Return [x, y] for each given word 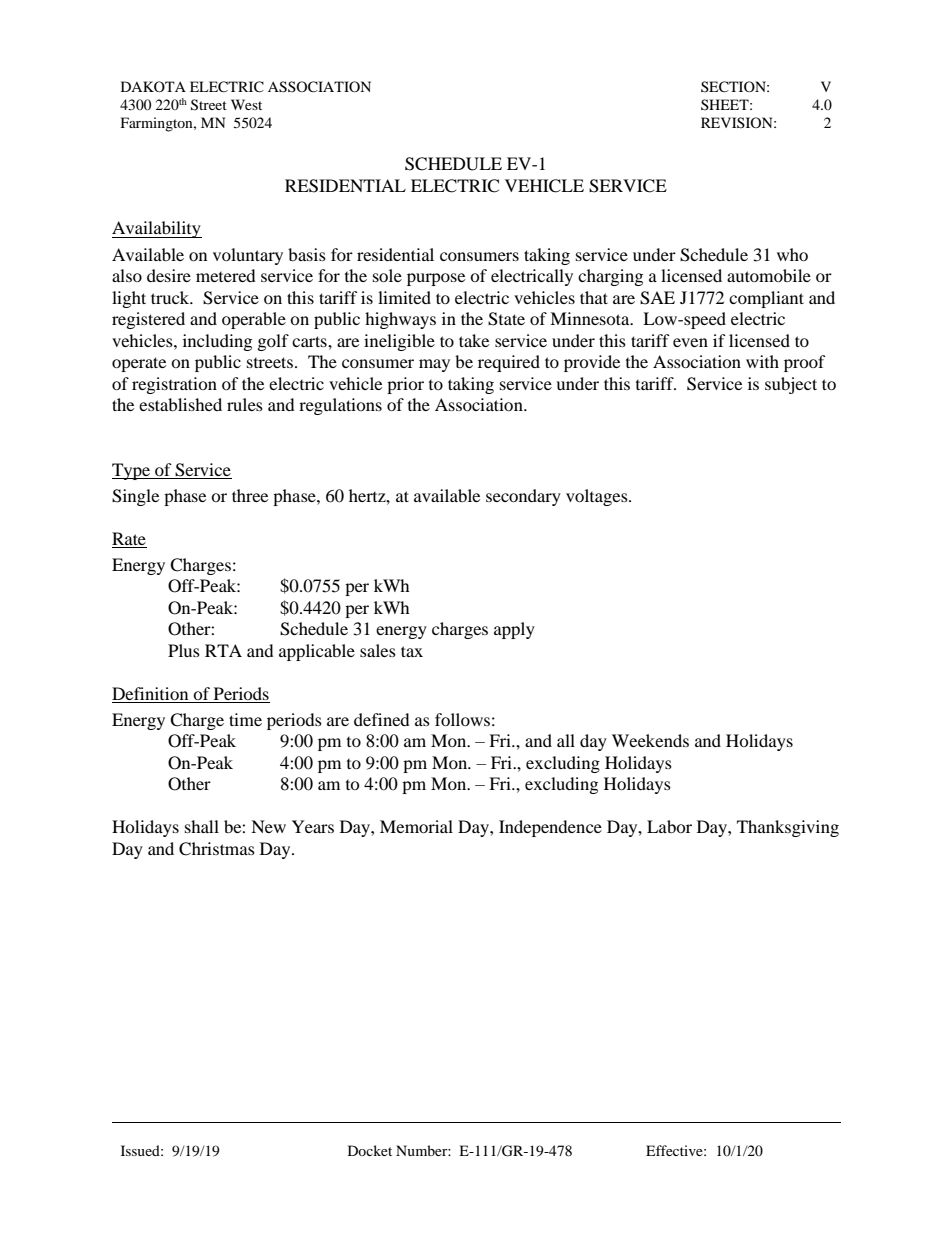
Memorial [416, 826]
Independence [550, 828]
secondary [523, 497]
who [792, 254]
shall [202, 826]
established [180, 404]
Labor [669, 826]
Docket [370, 1150]
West [246, 104]
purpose [436, 279]
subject [791, 385]
